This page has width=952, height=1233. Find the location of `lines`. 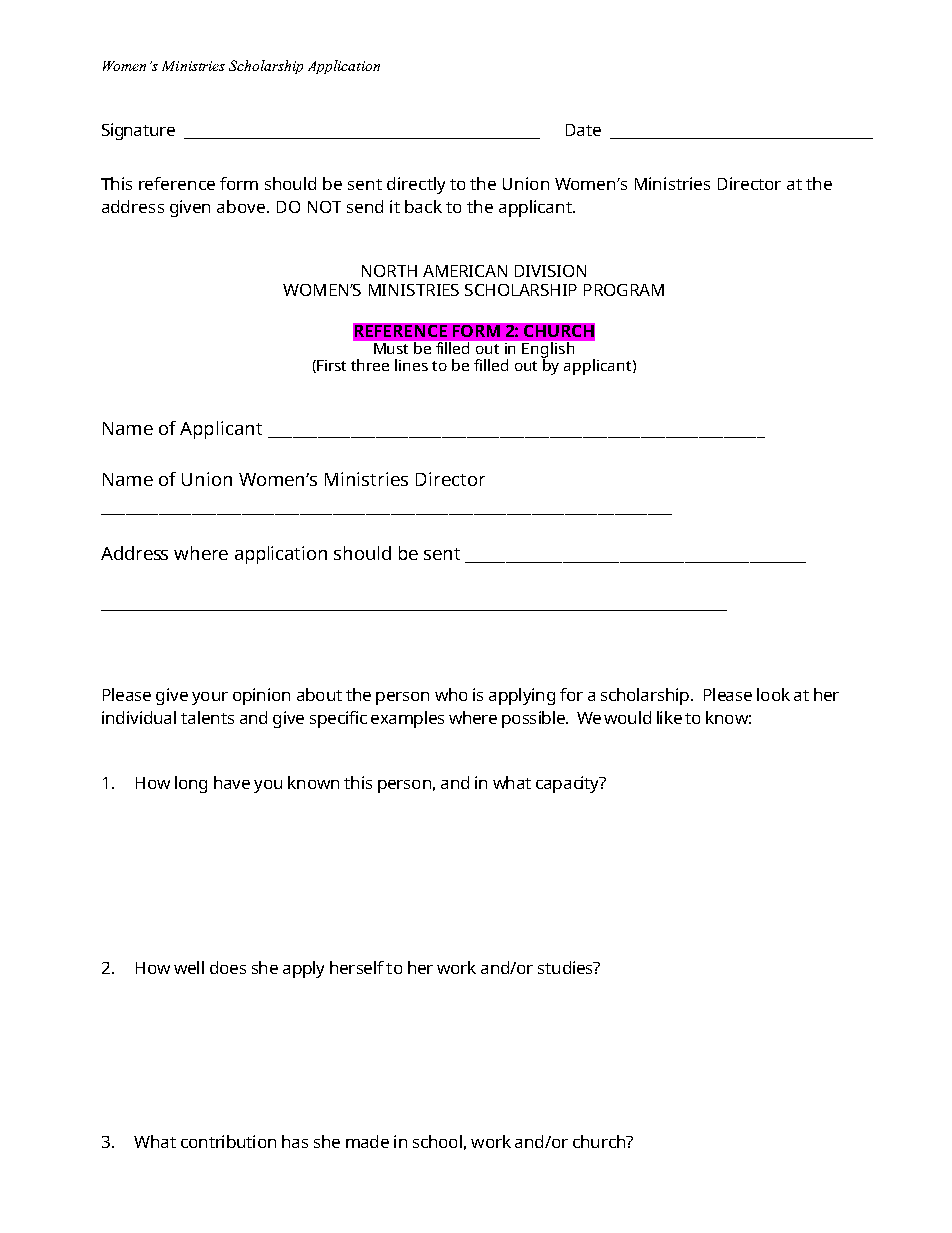

lines is located at coordinates (411, 365).
